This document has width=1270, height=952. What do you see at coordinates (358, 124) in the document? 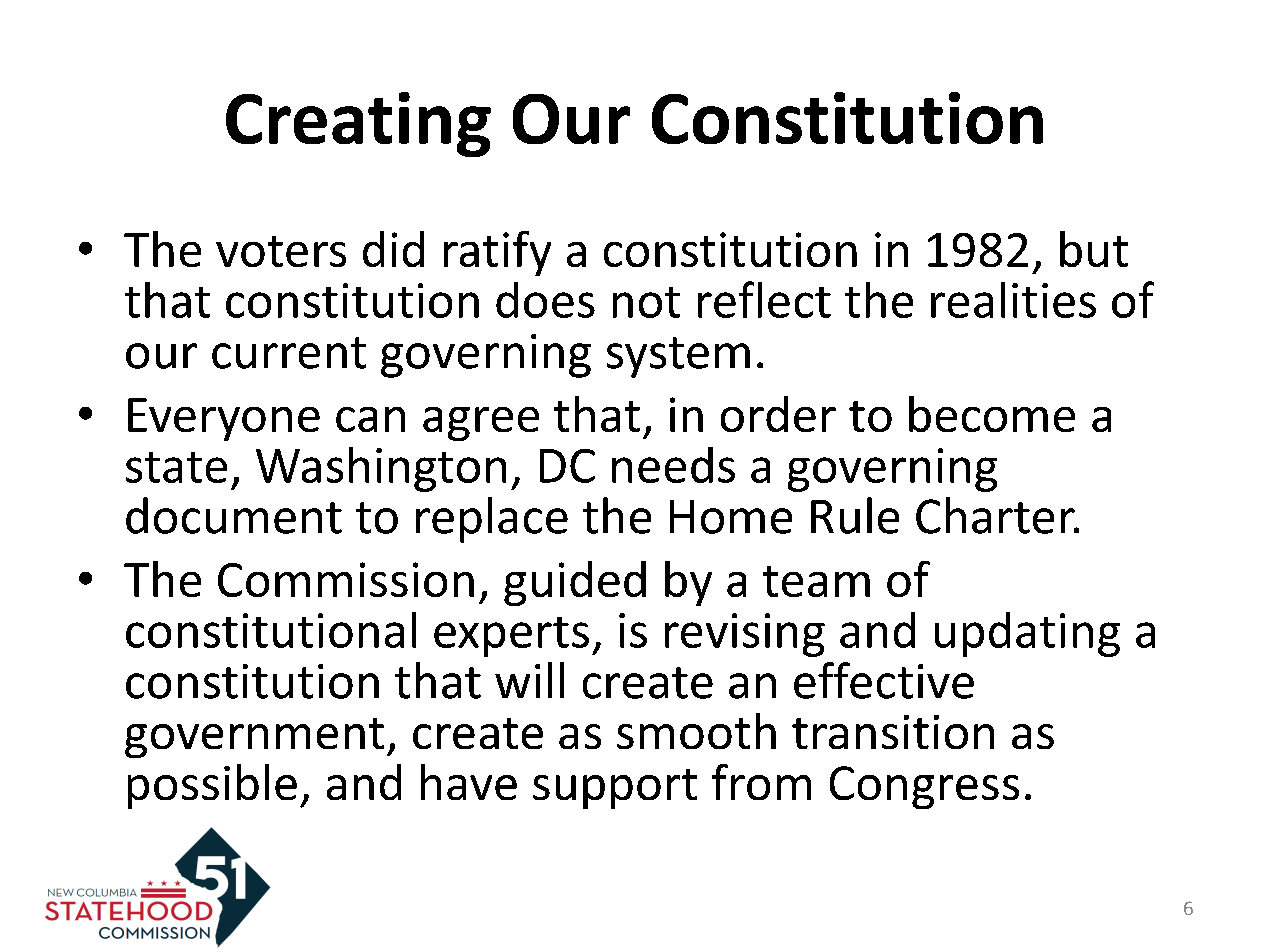
I see `Creating` at bounding box center [358, 124].
